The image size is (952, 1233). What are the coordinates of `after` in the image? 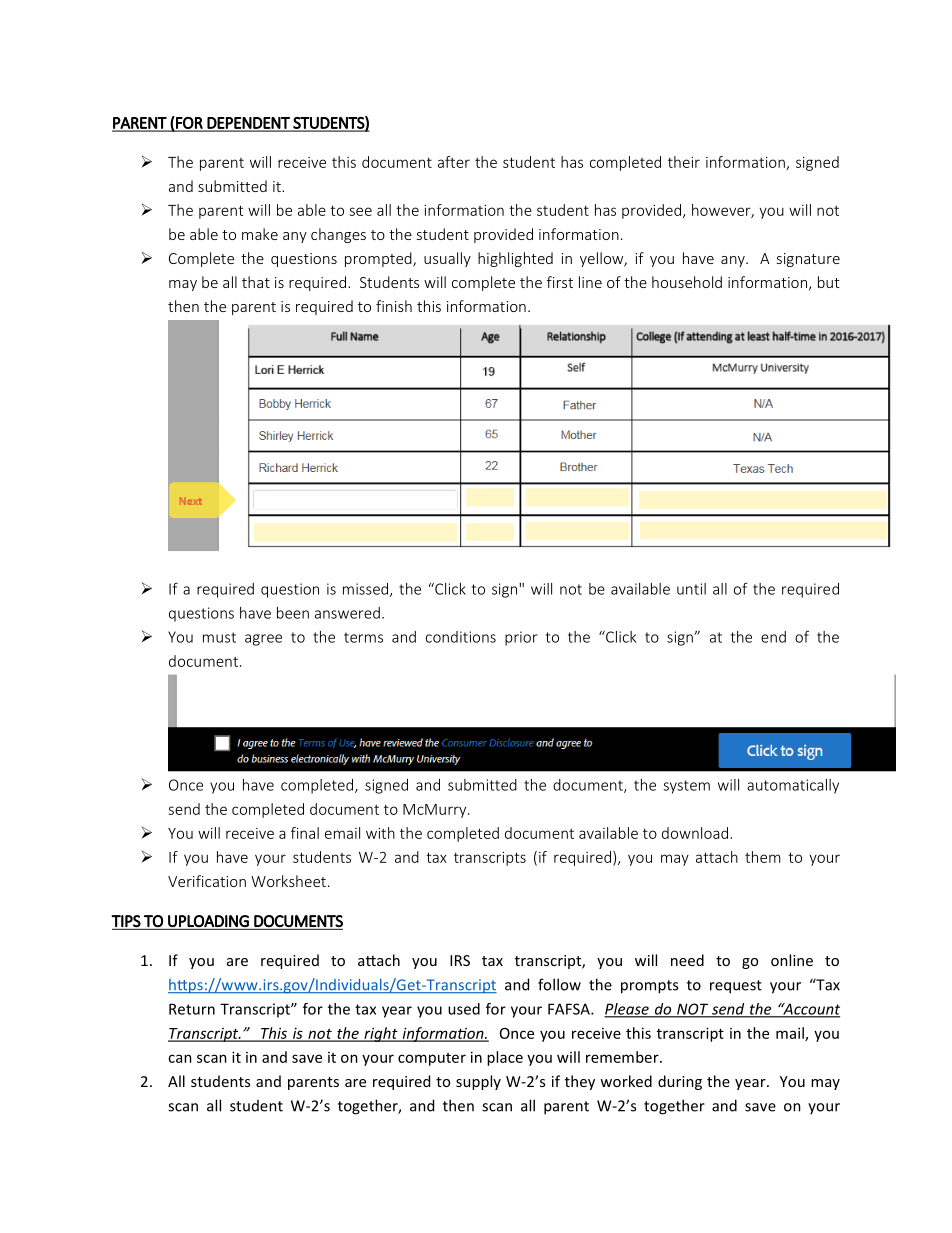 It's located at (454, 162).
